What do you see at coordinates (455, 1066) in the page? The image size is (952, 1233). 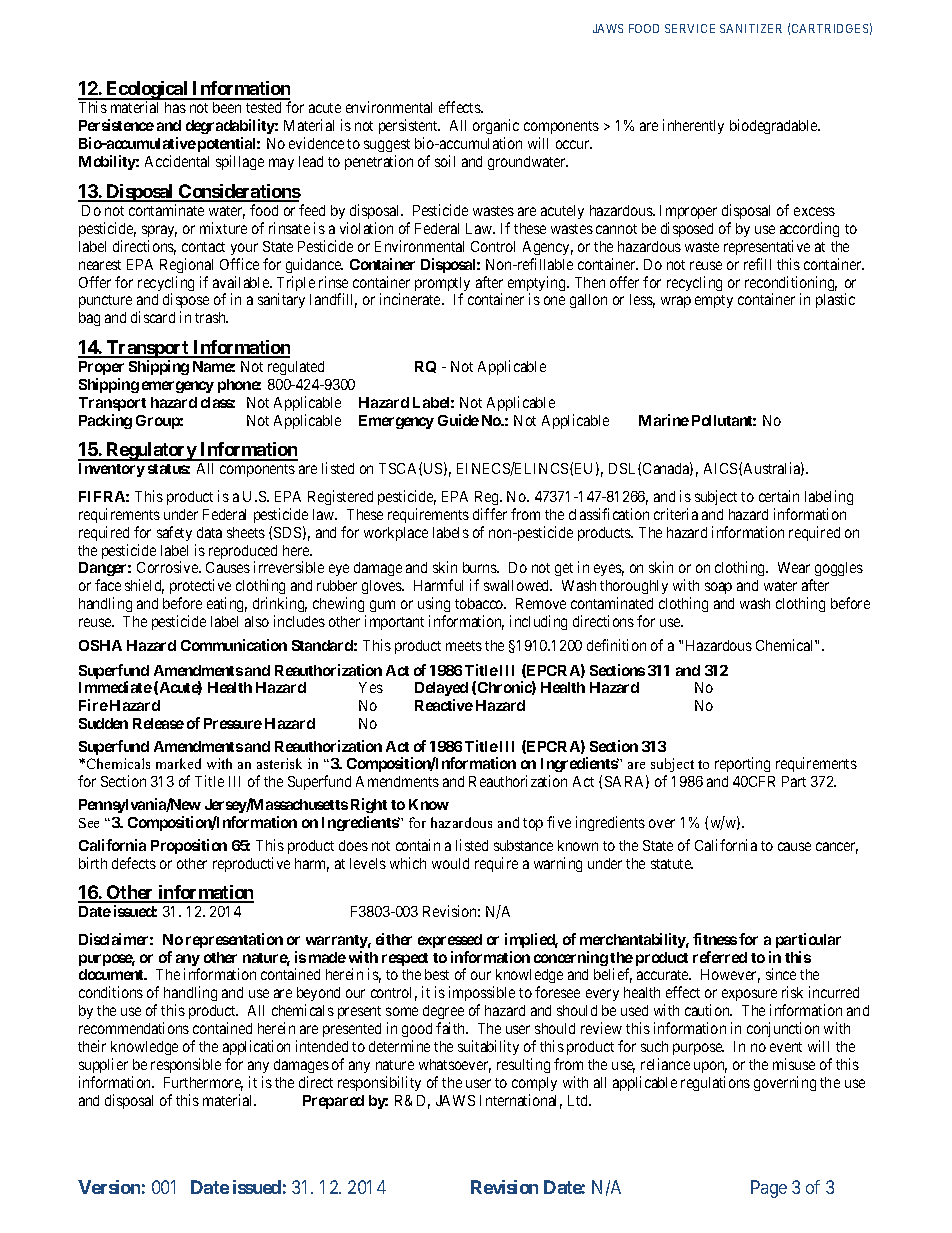 I see `whatsoever` at bounding box center [455, 1066].
